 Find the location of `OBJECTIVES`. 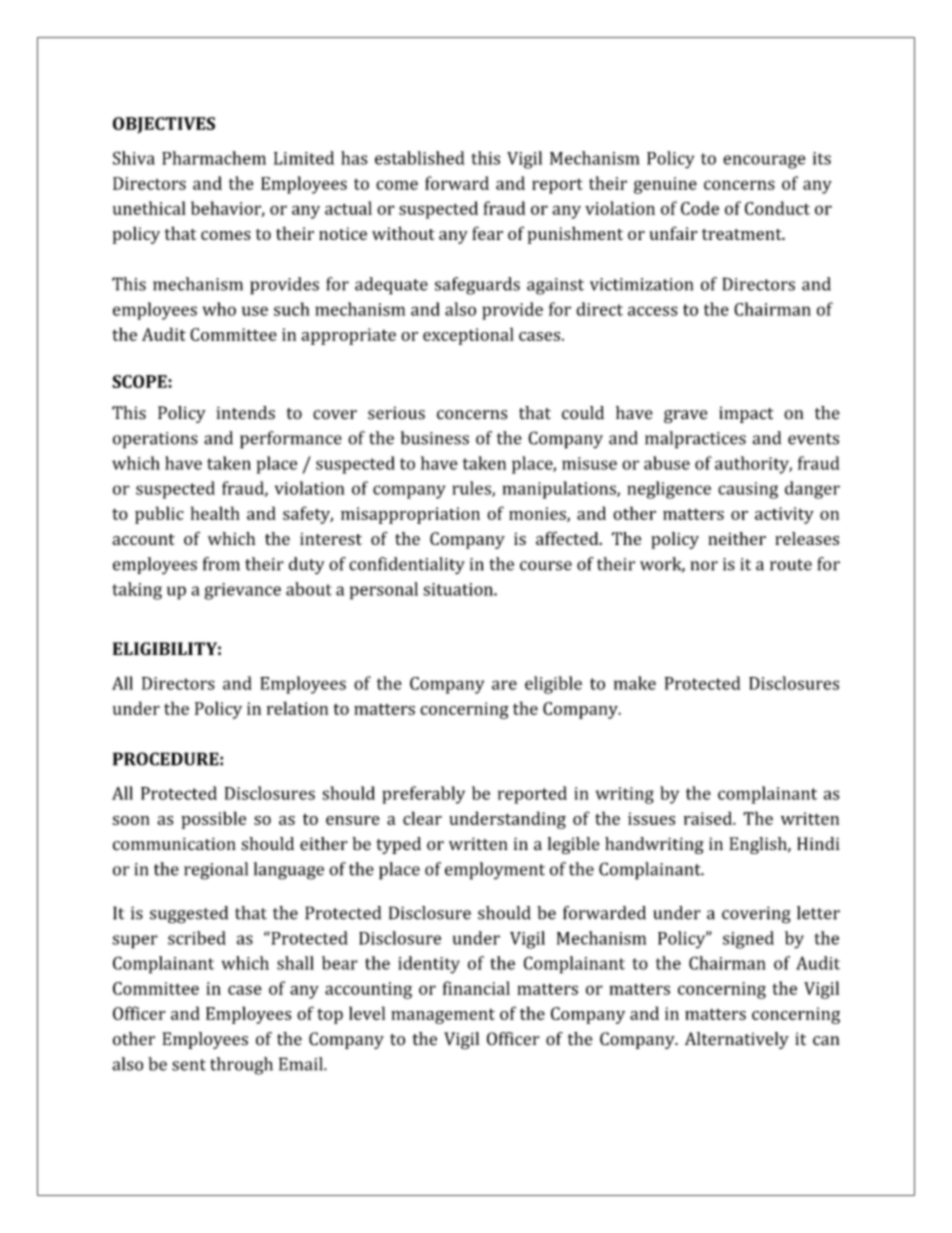

OBJECTIVES is located at coordinates (164, 125).
